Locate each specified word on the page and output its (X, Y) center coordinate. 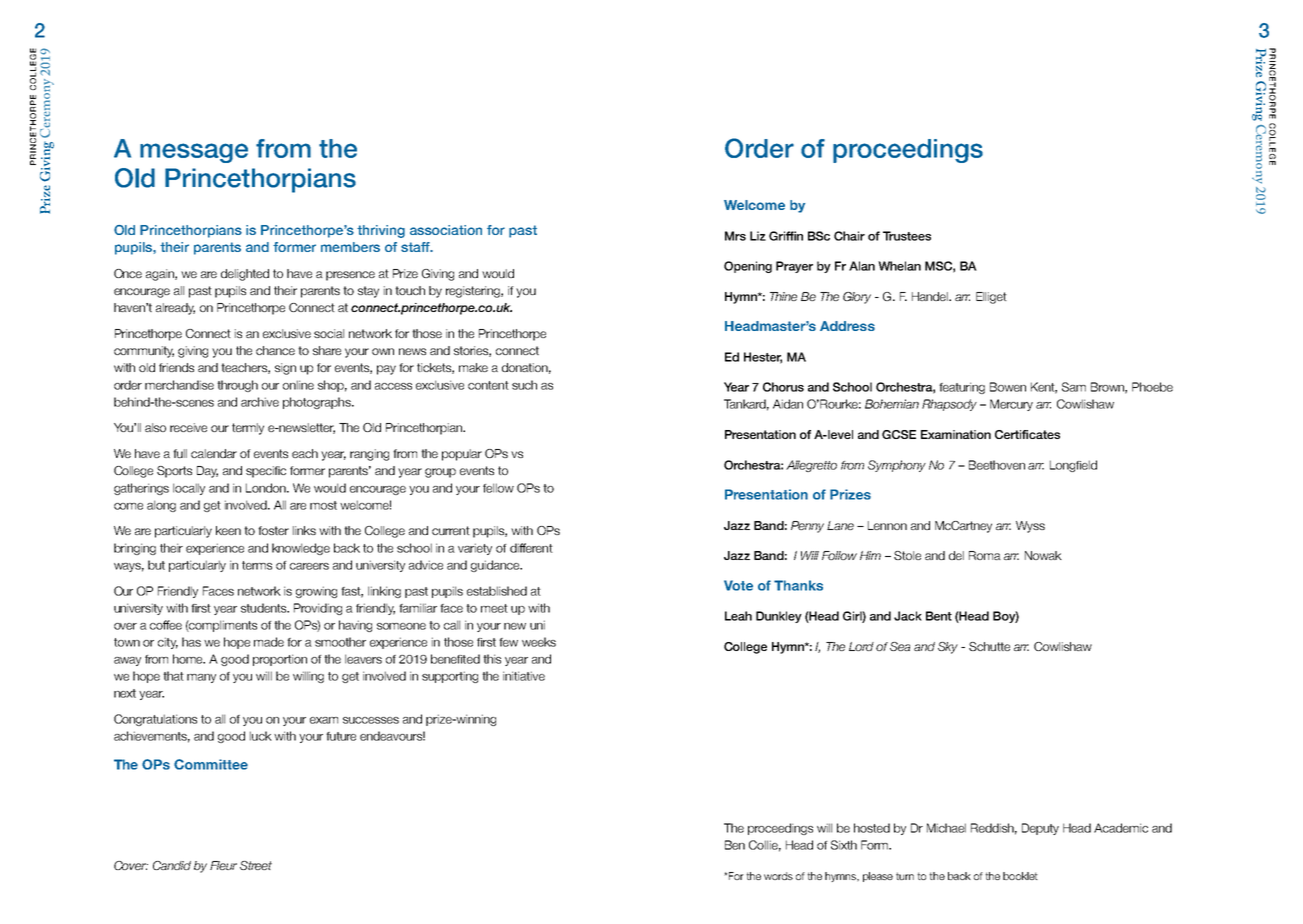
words (778, 876)
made (269, 642)
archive (260, 402)
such (524, 385)
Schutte (989, 646)
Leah (738, 616)
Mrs (735, 236)
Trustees (907, 236)
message (194, 153)
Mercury (1011, 405)
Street (256, 865)
